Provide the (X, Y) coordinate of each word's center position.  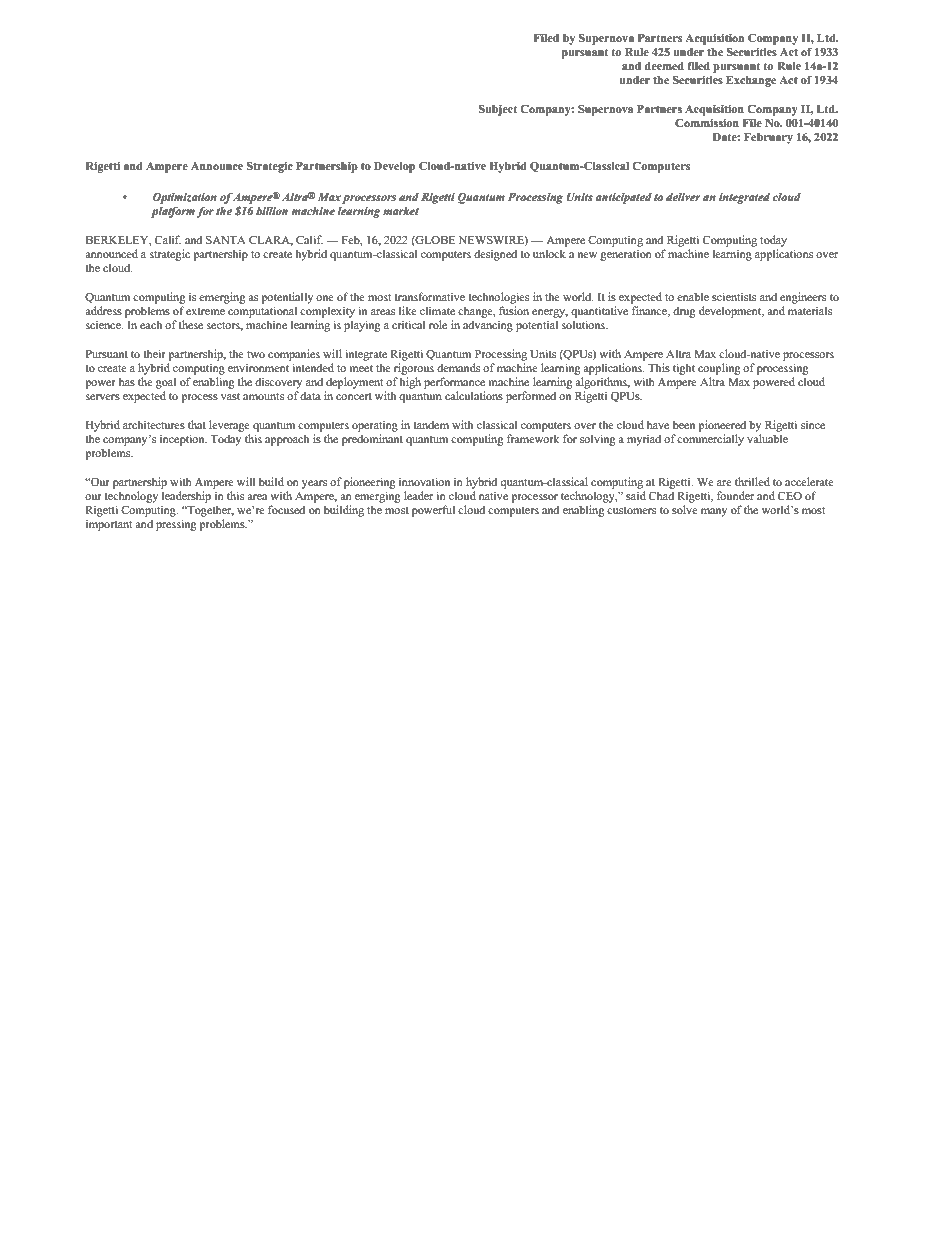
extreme (205, 311)
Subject (498, 110)
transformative (429, 296)
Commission (707, 123)
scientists (734, 296)
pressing (176, 525)
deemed (664, 66)
